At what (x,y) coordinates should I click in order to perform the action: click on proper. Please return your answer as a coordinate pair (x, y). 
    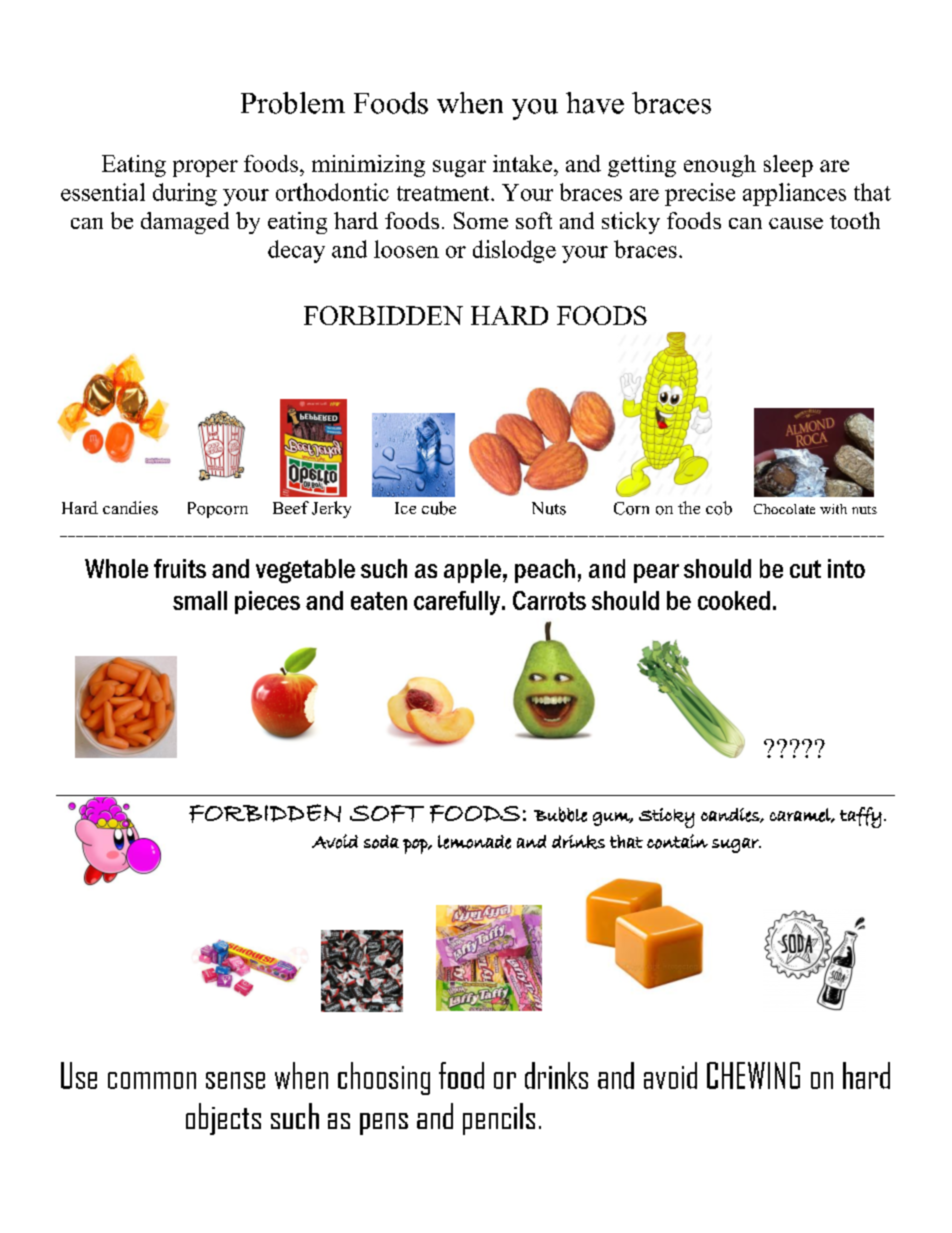
    Looking at the image, I should click on (205, 168).
